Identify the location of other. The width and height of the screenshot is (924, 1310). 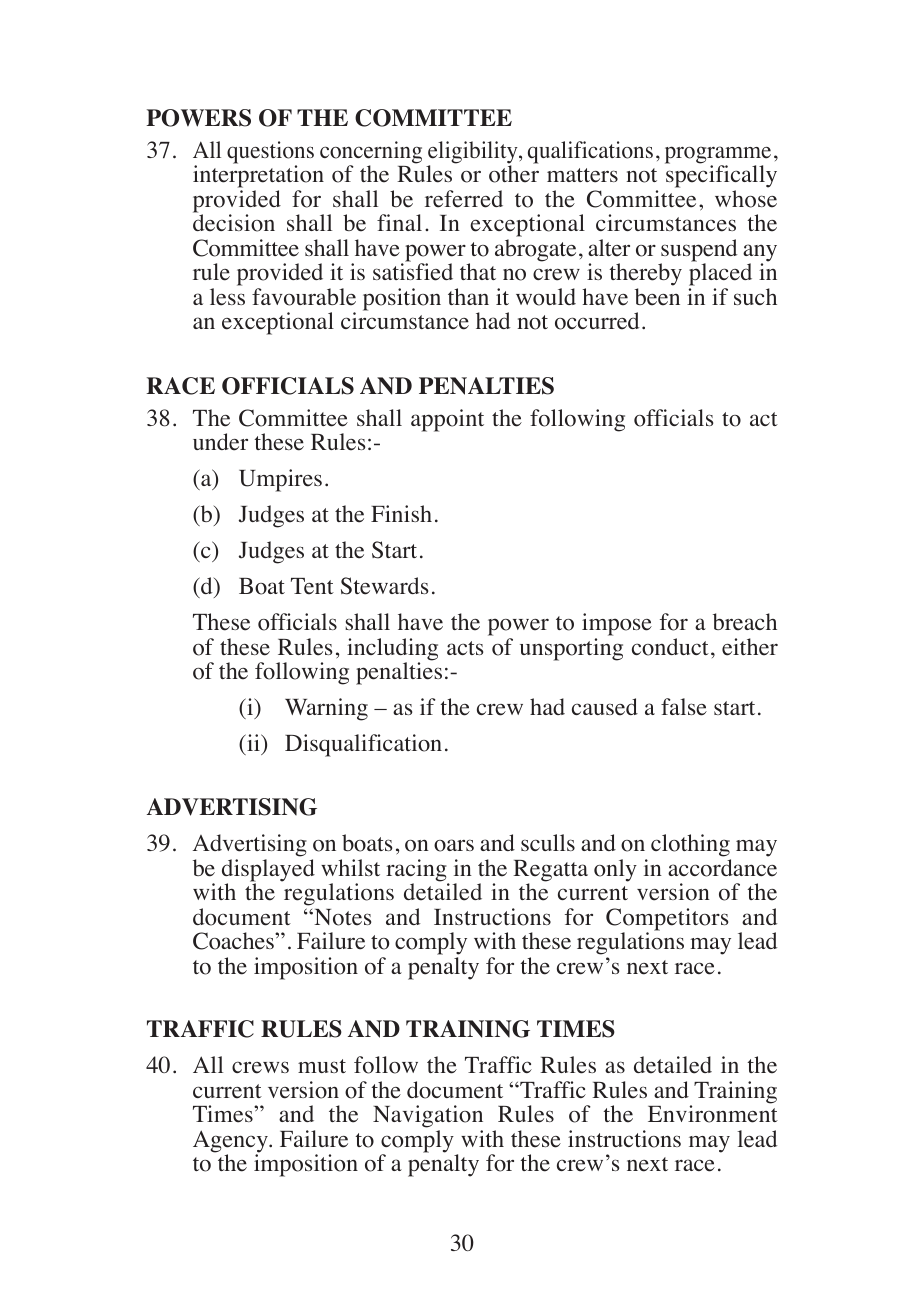
(514, 174).
